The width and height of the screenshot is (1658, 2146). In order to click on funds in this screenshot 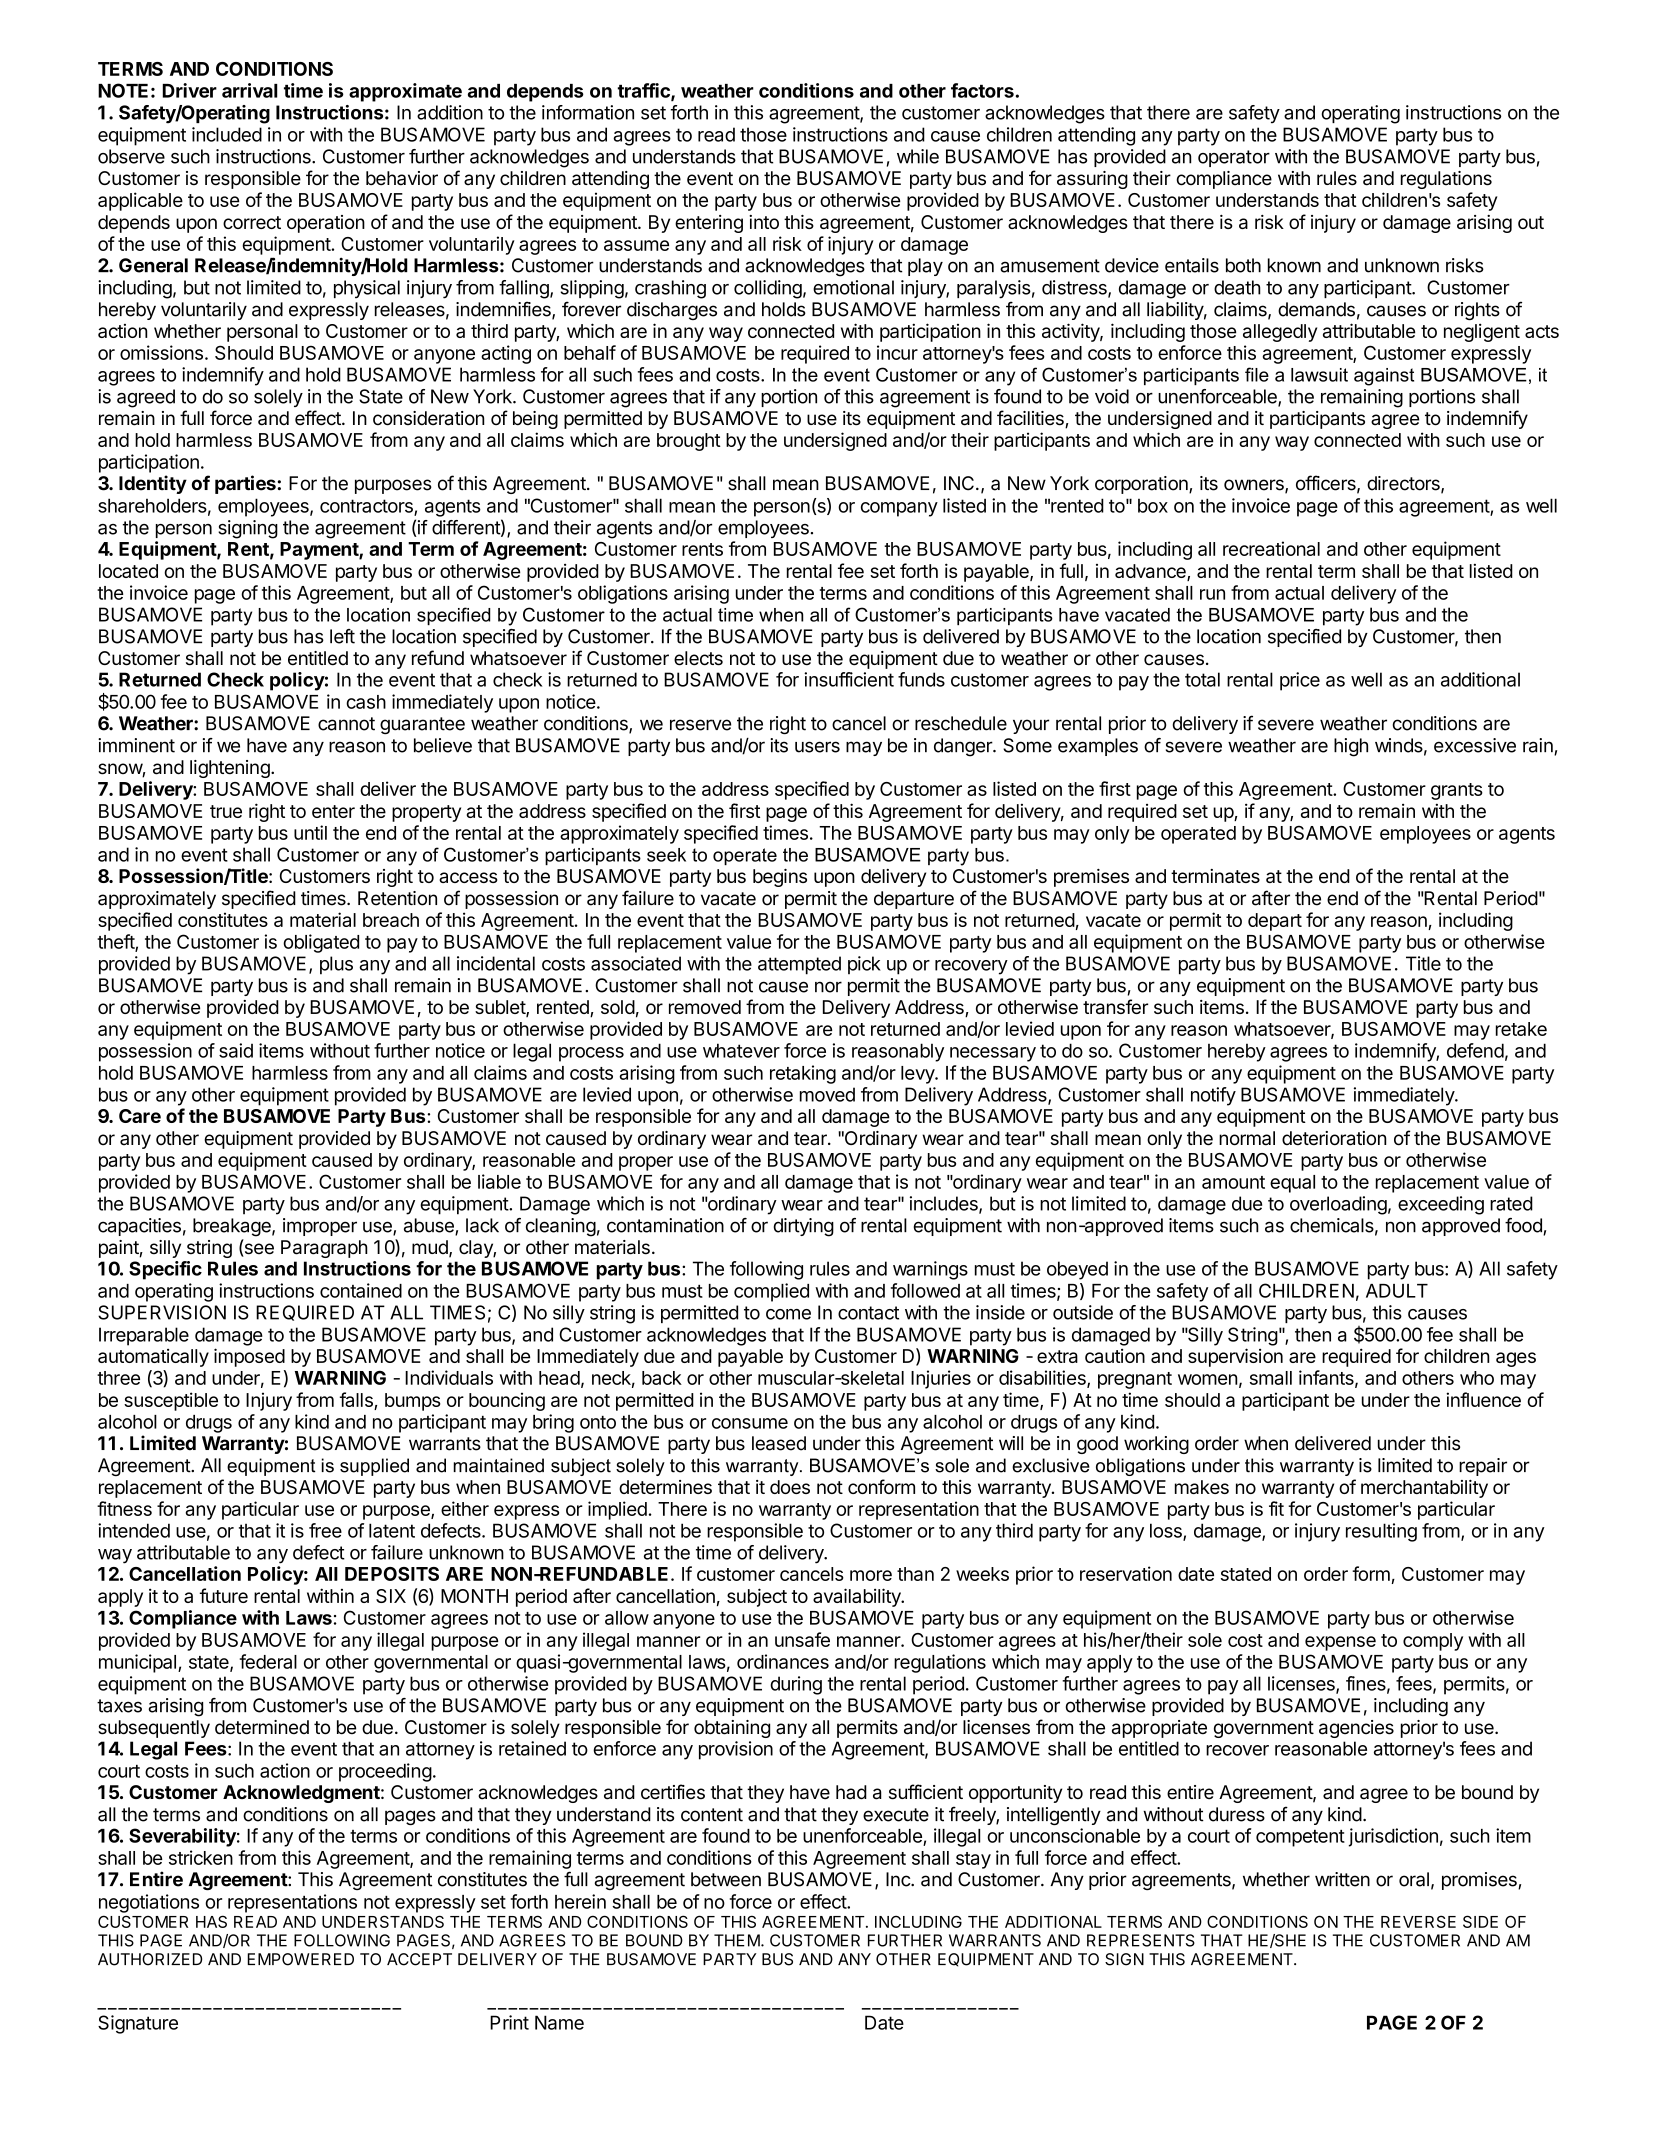, I will do `click(921, 679)`.
